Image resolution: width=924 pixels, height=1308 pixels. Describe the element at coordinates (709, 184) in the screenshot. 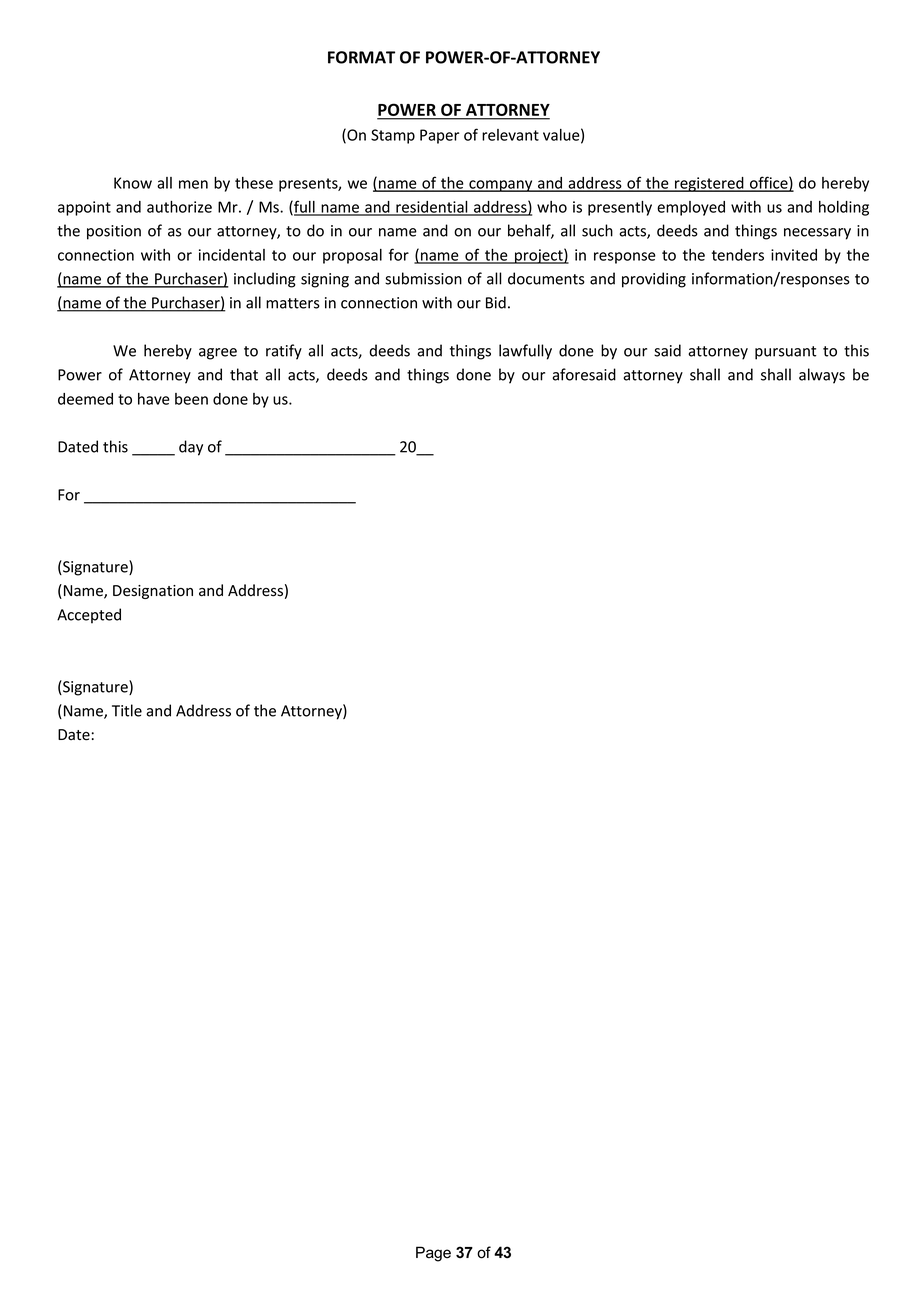

I see `registered` at that location.
